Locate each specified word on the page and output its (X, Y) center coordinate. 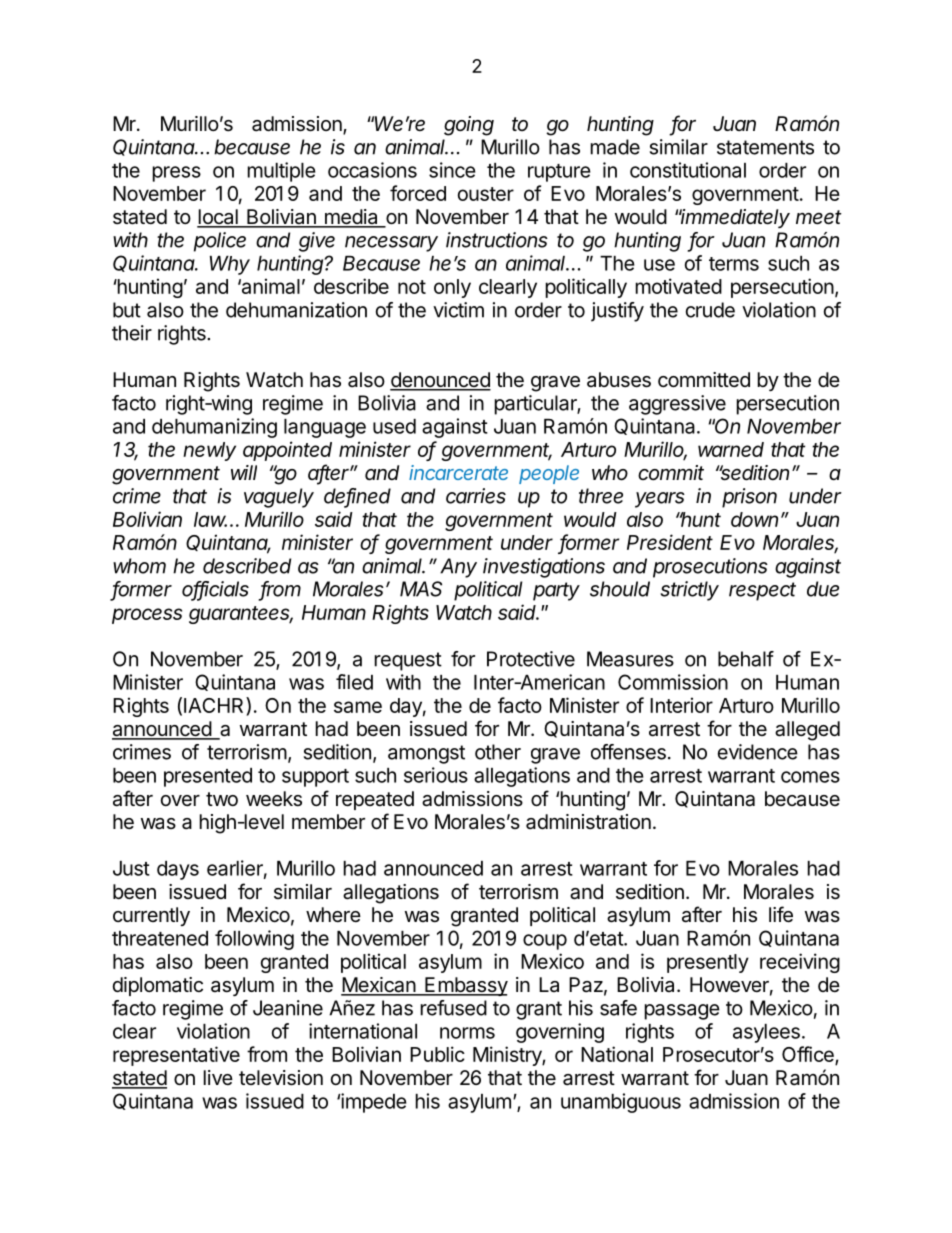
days (178, 870)
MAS (421, 589)
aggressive (677, 405)
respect (762, 591)
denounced (440, 381)
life (781, 914)
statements (765, 147)
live (218, 1077)
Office (809, 1055)
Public (437, 1054)
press (177, 174)
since (452, 170)
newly (209, 451)
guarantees (241, 615)
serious (436, 775)
